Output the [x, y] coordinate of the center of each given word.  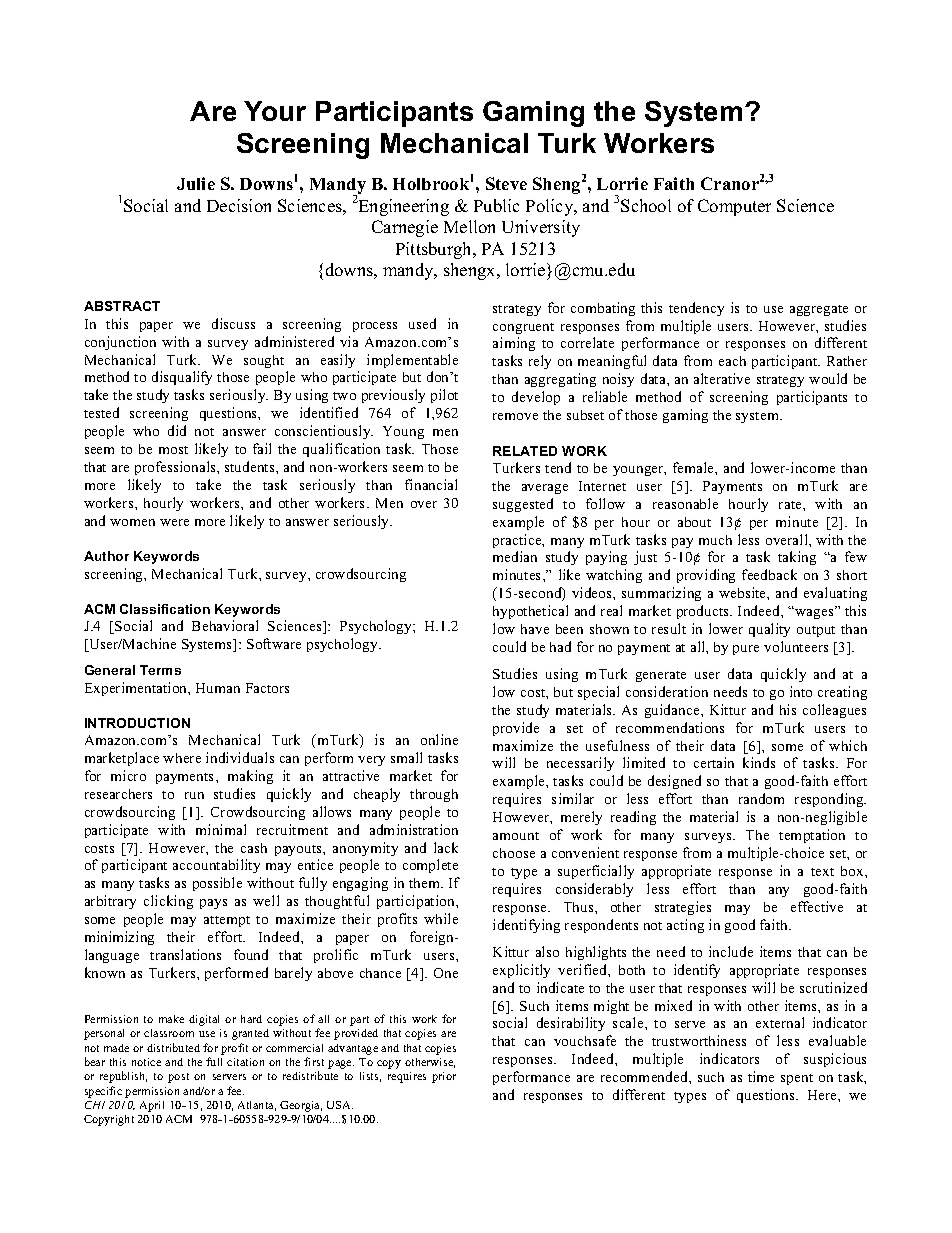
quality [769, 630]
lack [446, 847]
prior [444, 1077]
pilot [444, 396]
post [178, 1078]
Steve [506, 183]
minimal [221, 829]
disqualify [182, 378]
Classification [165, 609]
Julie [196, 183]
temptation [812, 836]
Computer [734, 207]
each [732, 361]
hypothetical [530, 612]
